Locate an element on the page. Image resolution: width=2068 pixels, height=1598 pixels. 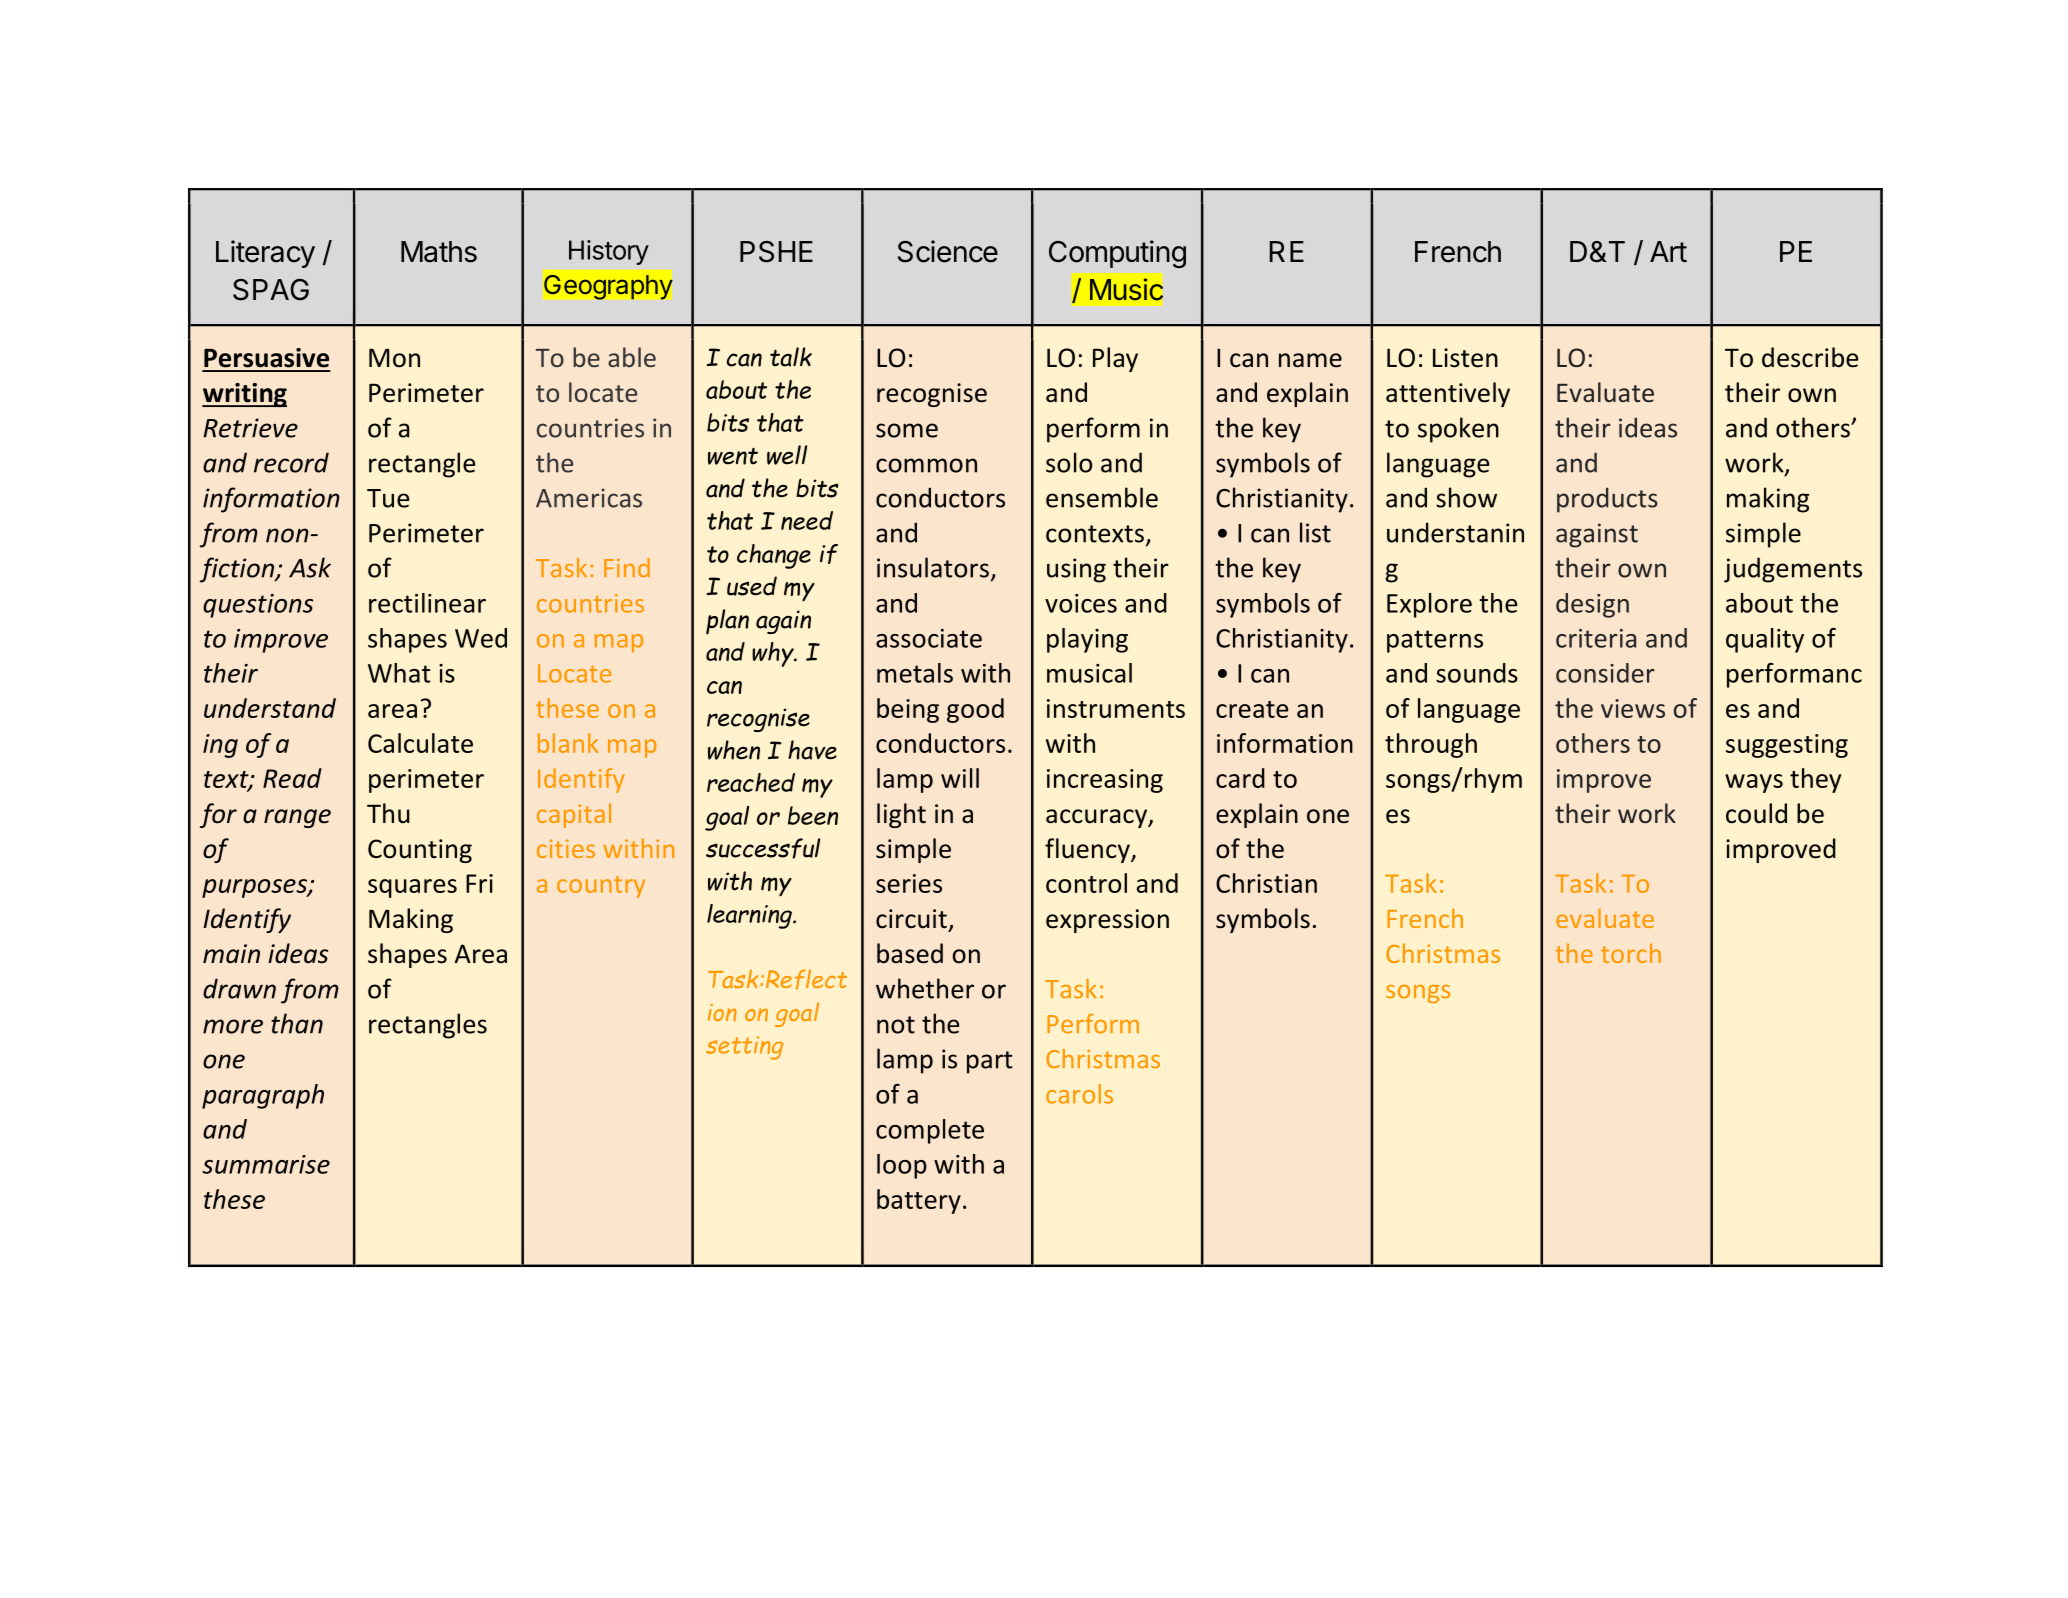
summarise is located at coordinates (266, 1164).
